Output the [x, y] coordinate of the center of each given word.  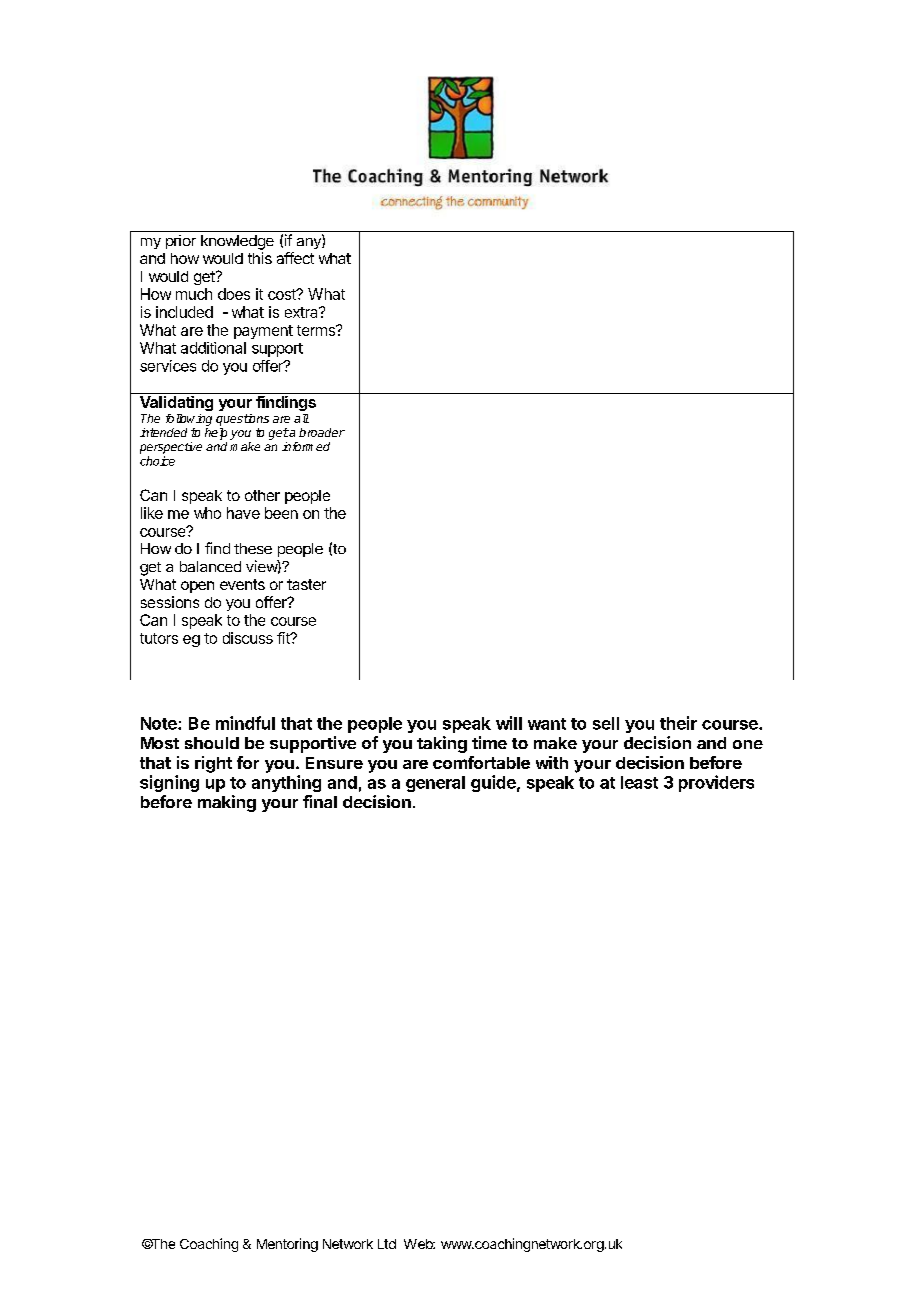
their [678, 723]
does [234, 294]
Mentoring [287, 1245]
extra [302, 312]
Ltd [387, 1244]
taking [442, 744]
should [212, 743]
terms [317, 330]
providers [716, 783]
